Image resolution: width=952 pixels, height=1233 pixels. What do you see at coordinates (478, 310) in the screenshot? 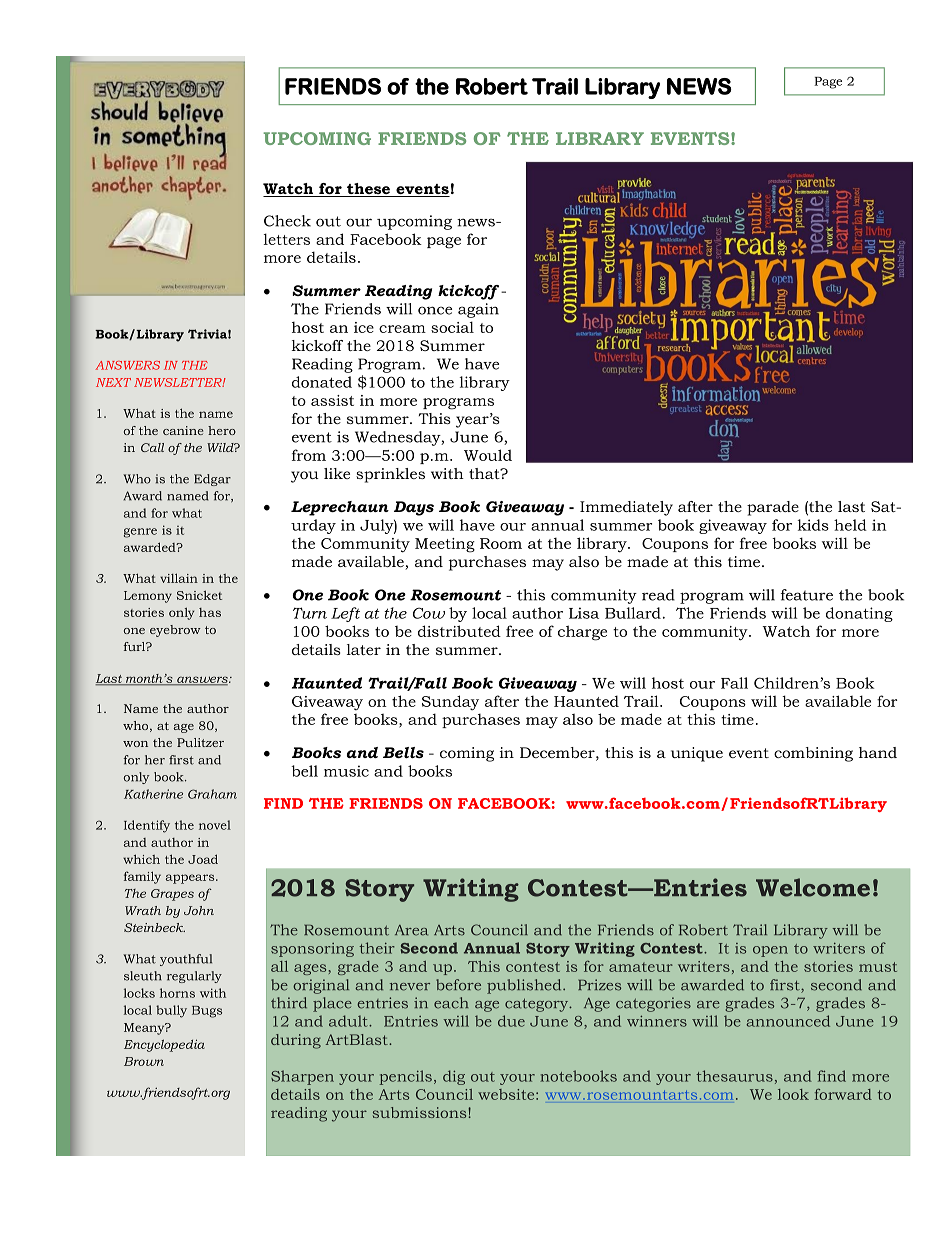
I see `again` at bounding box center [478, 310].
